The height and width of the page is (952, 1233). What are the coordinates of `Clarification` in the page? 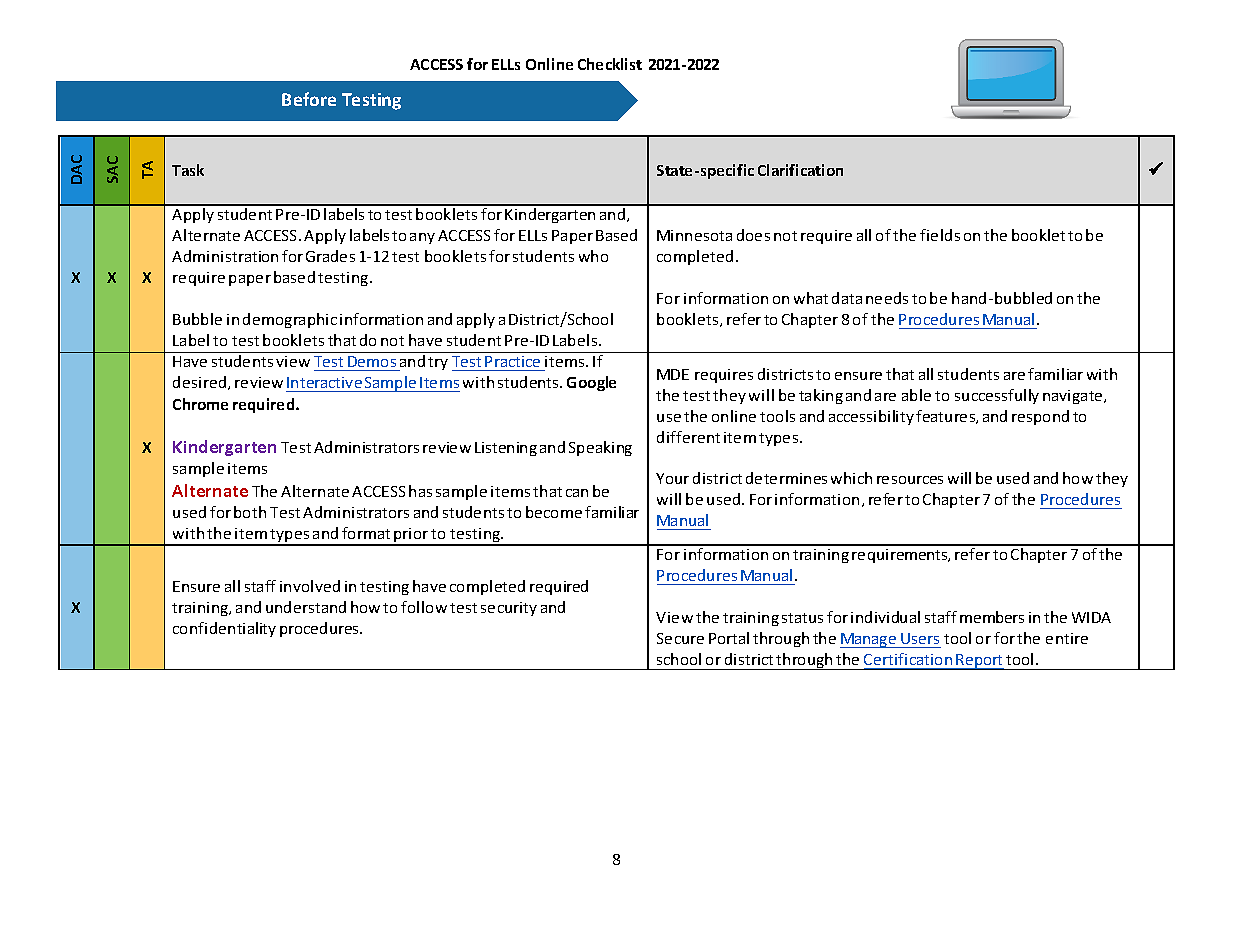 It's located at (800, 170).
